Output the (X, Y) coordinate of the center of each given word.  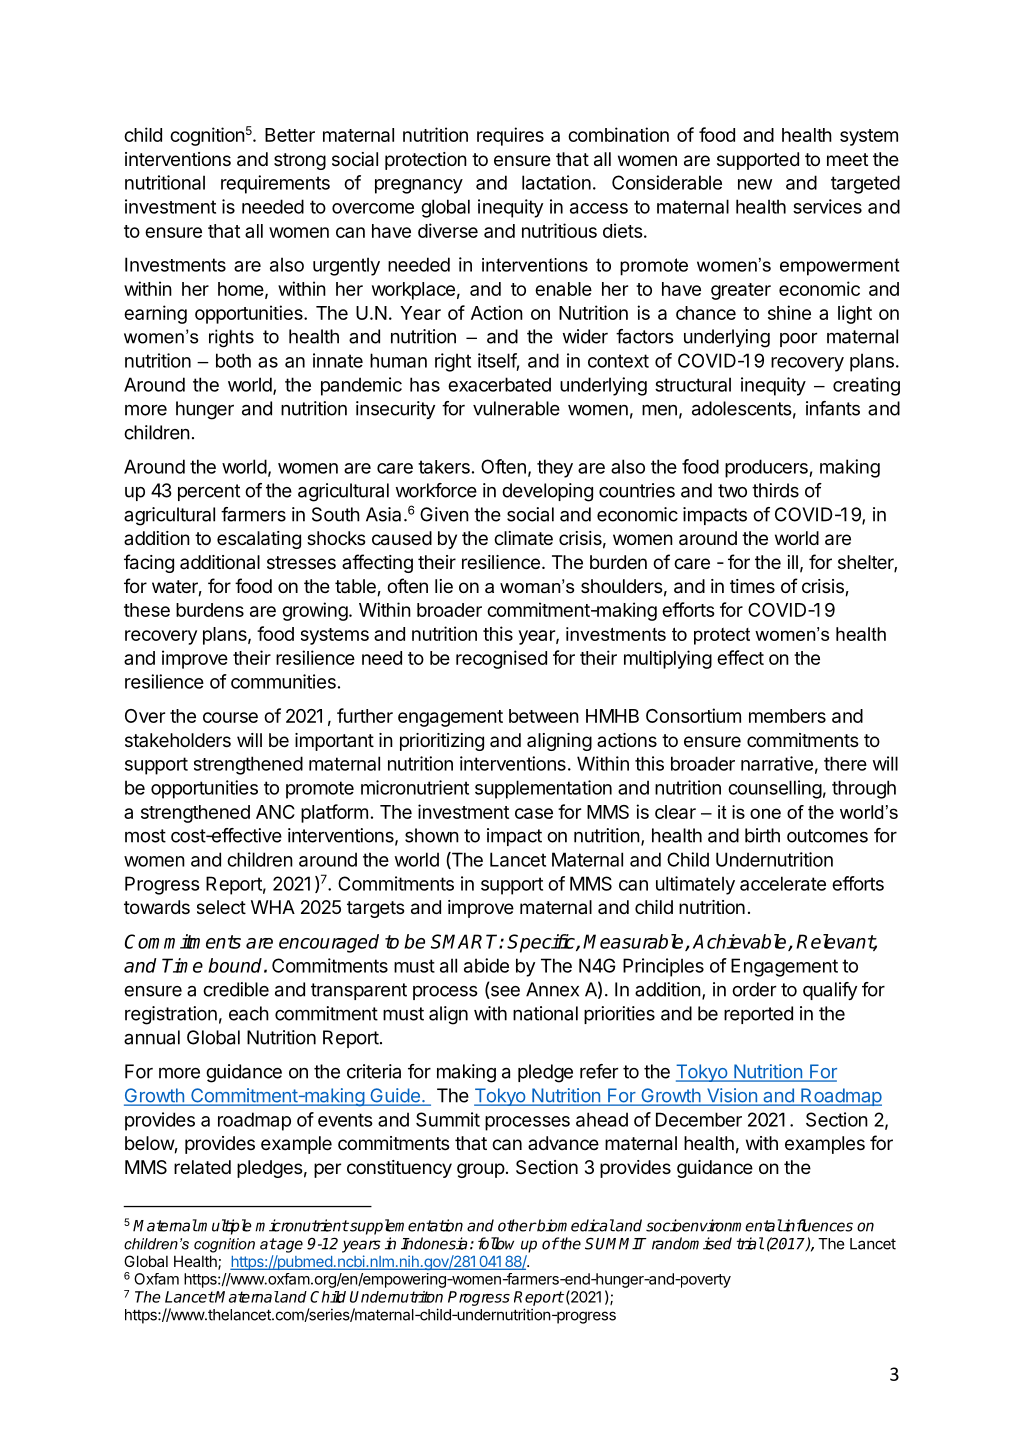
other (517, 1225)
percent (209, 492)
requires (510, 136)
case (534, 813)
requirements (275, 184)
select (221, 907)
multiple (224, 1227)
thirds (775, 490)
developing (547, 492)
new (755, 184)
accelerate (783, 883)
